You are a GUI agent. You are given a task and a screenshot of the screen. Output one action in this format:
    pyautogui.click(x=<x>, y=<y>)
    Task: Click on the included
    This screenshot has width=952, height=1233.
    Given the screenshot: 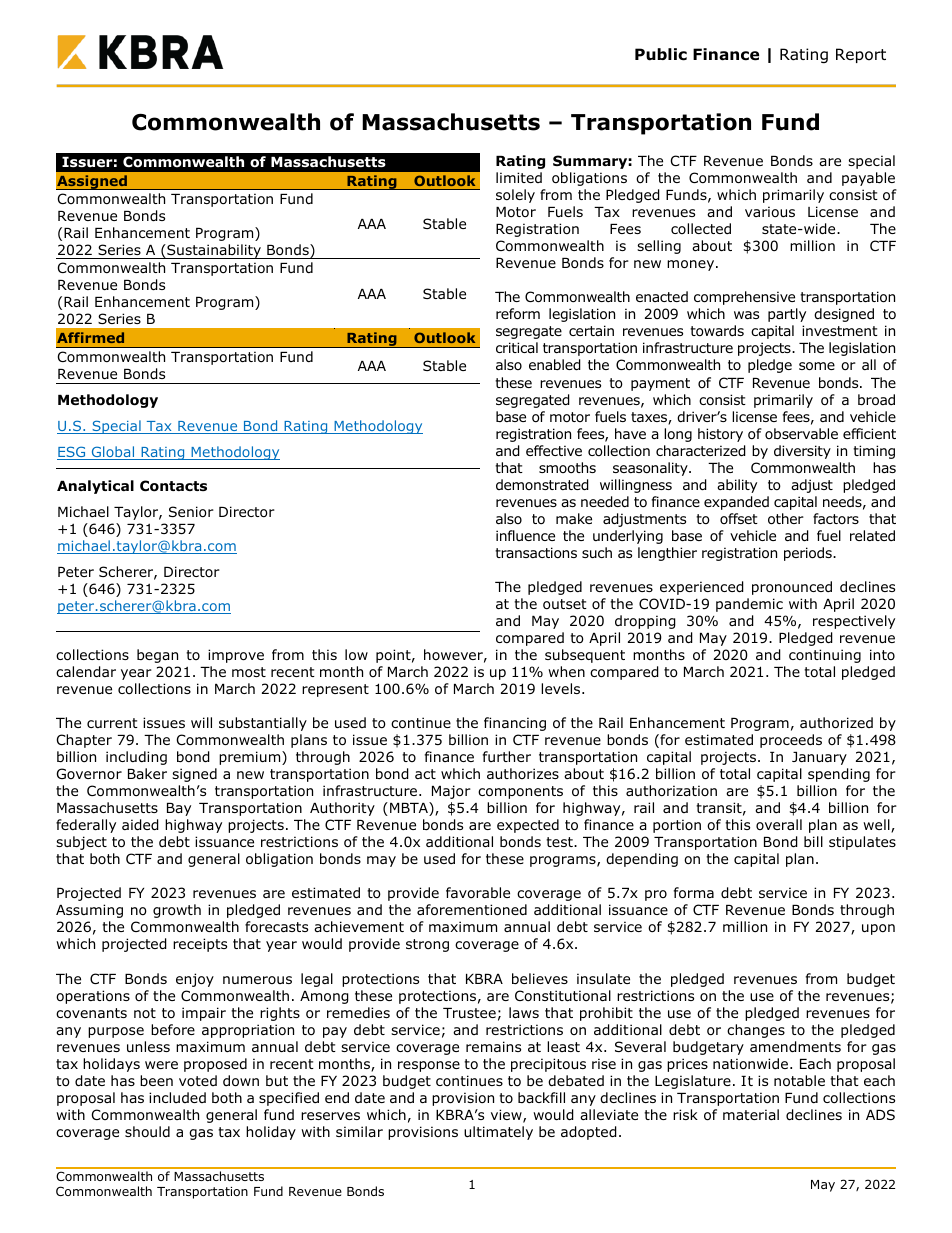 What is the action you would take?
    pyautogui.click(x=177, y=1097)
